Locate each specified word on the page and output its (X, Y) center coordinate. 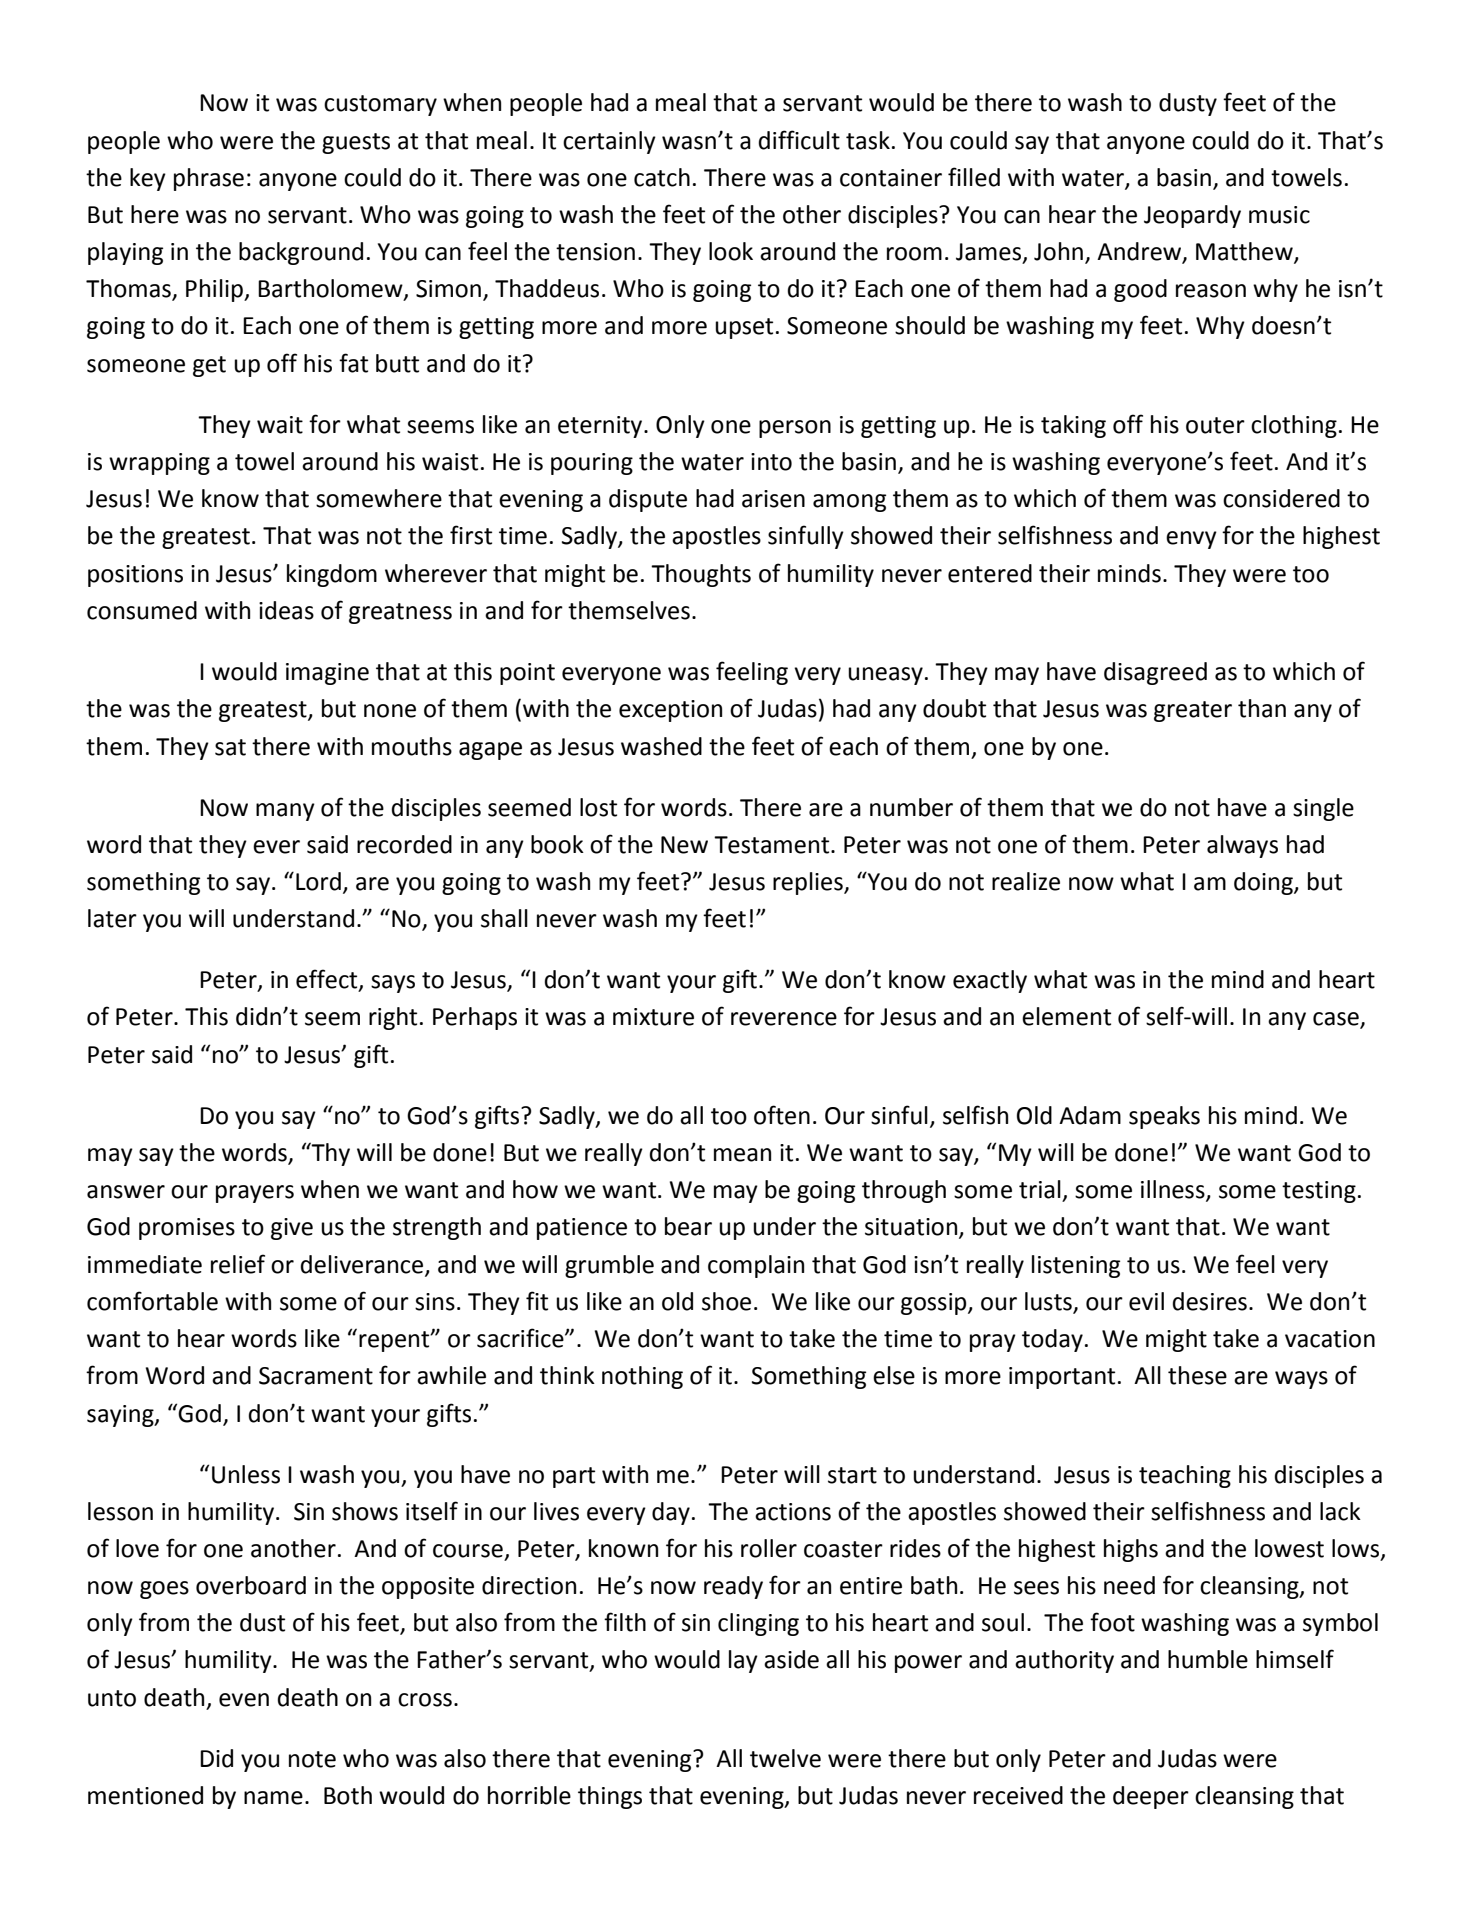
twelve (785, 1758)
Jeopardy (1192, 216)
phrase (209, 179)
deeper (1151, 1797)
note (312, 1759)
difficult (799, 140)
